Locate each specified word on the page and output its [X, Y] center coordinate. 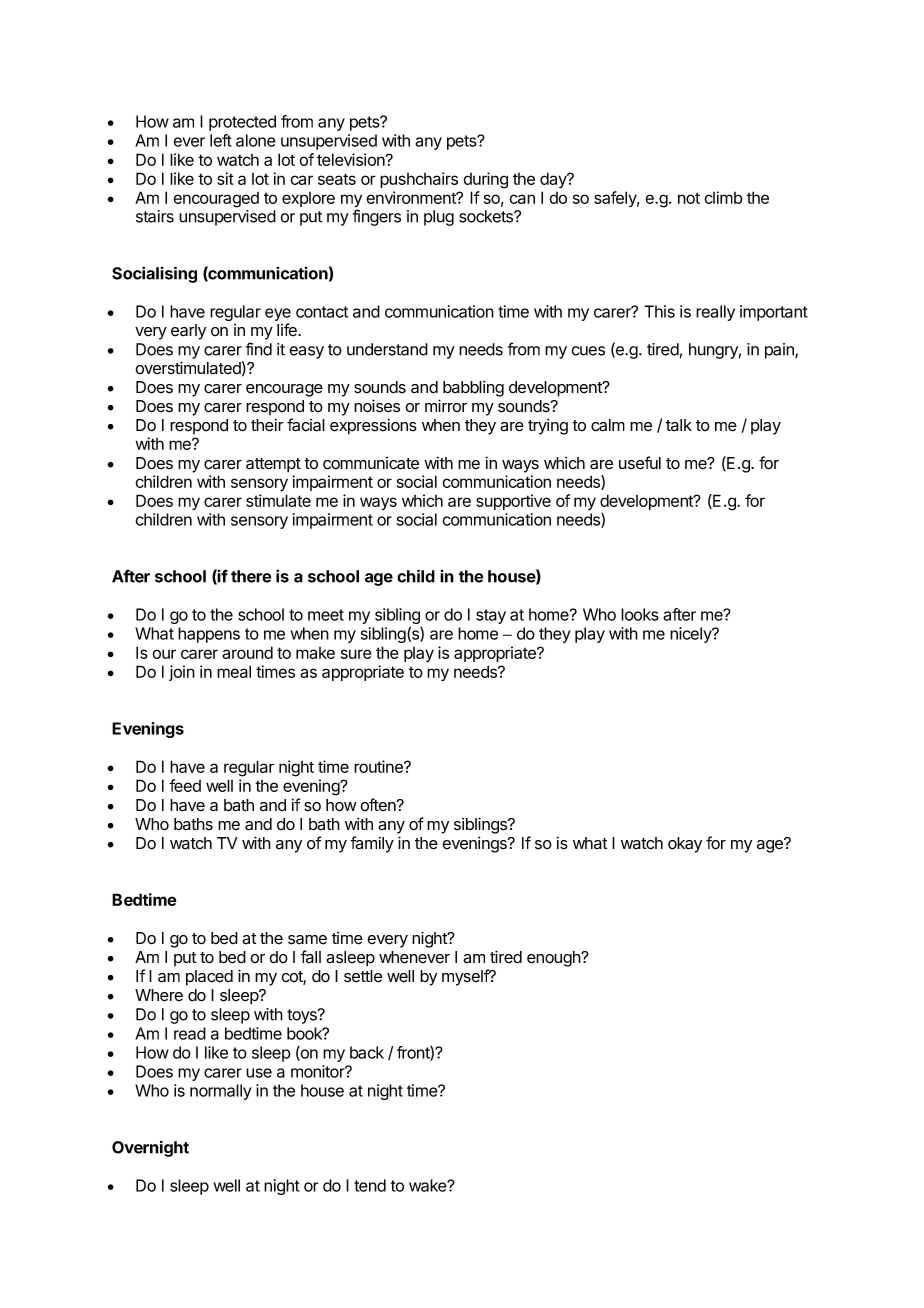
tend [370, 1185]
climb [723, 197]
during [485, 180]
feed [185, 785]
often [379, 805]
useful [640, 463]
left [221, 140]
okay [685, 845]
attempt [273, 465]
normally [221, 1092]
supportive [513, 502]
